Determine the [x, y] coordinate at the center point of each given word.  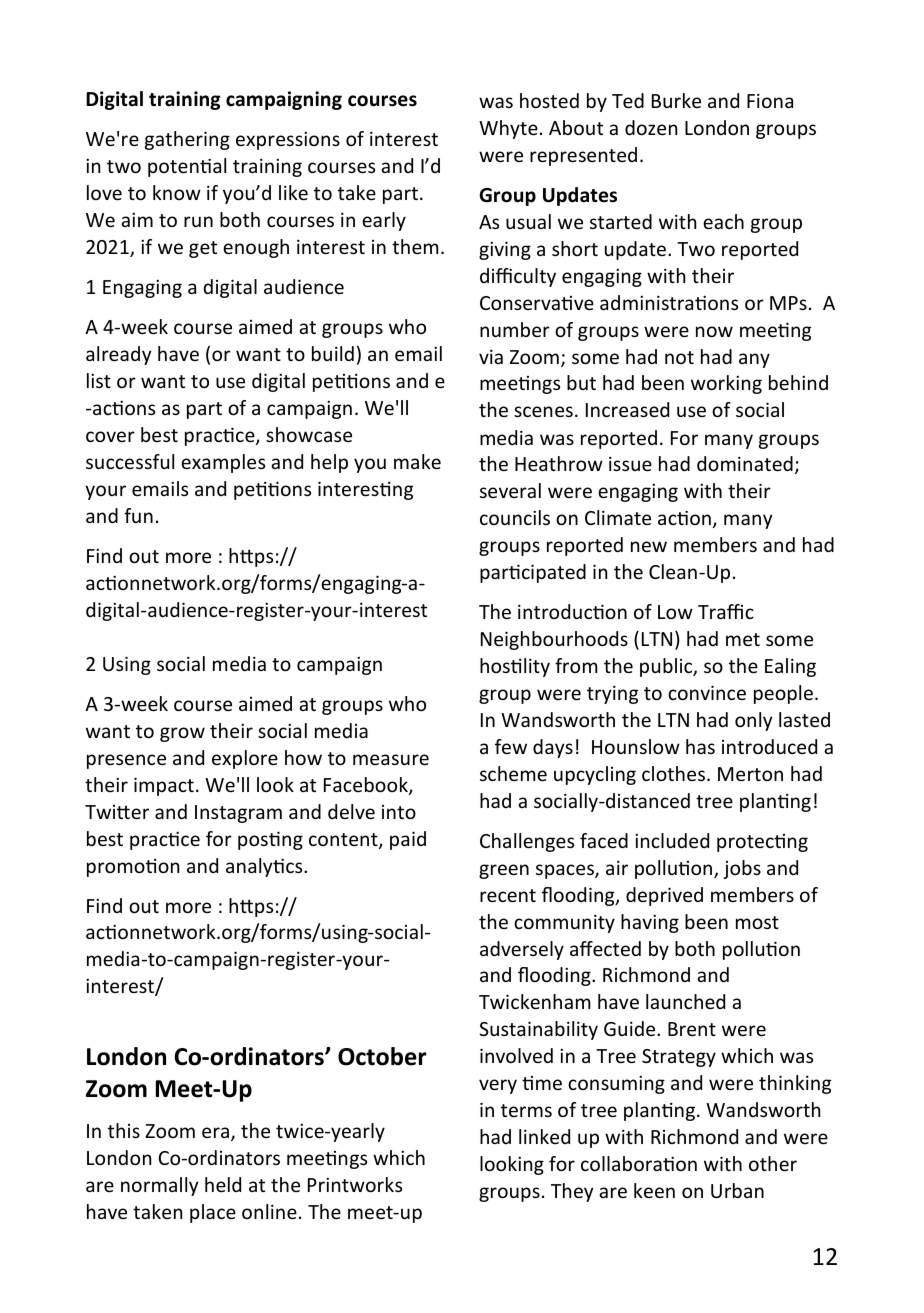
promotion [133, 868]
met [743, 639]
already [118, 355]
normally [159, 1186]
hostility [515, 667]
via [491, 356]
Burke [676, 100]
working [726, 384]
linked [544, 1136]
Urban [737, 1190]
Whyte [508, 129]
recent [508, 895]
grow [182, 734]
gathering [187, 140]
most [757, 922]
